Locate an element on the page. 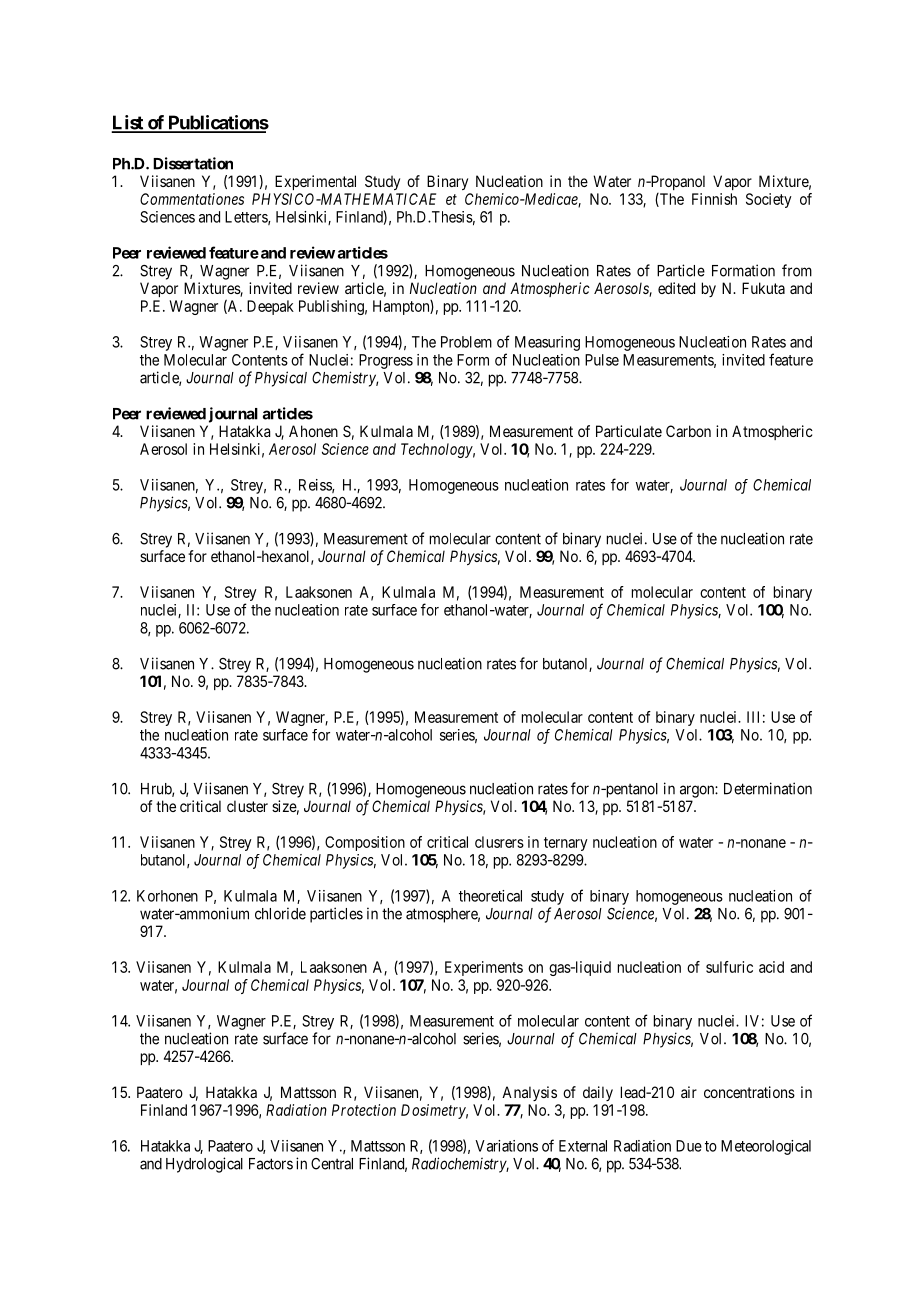  Finnish is located at coordinates (714, 199).
